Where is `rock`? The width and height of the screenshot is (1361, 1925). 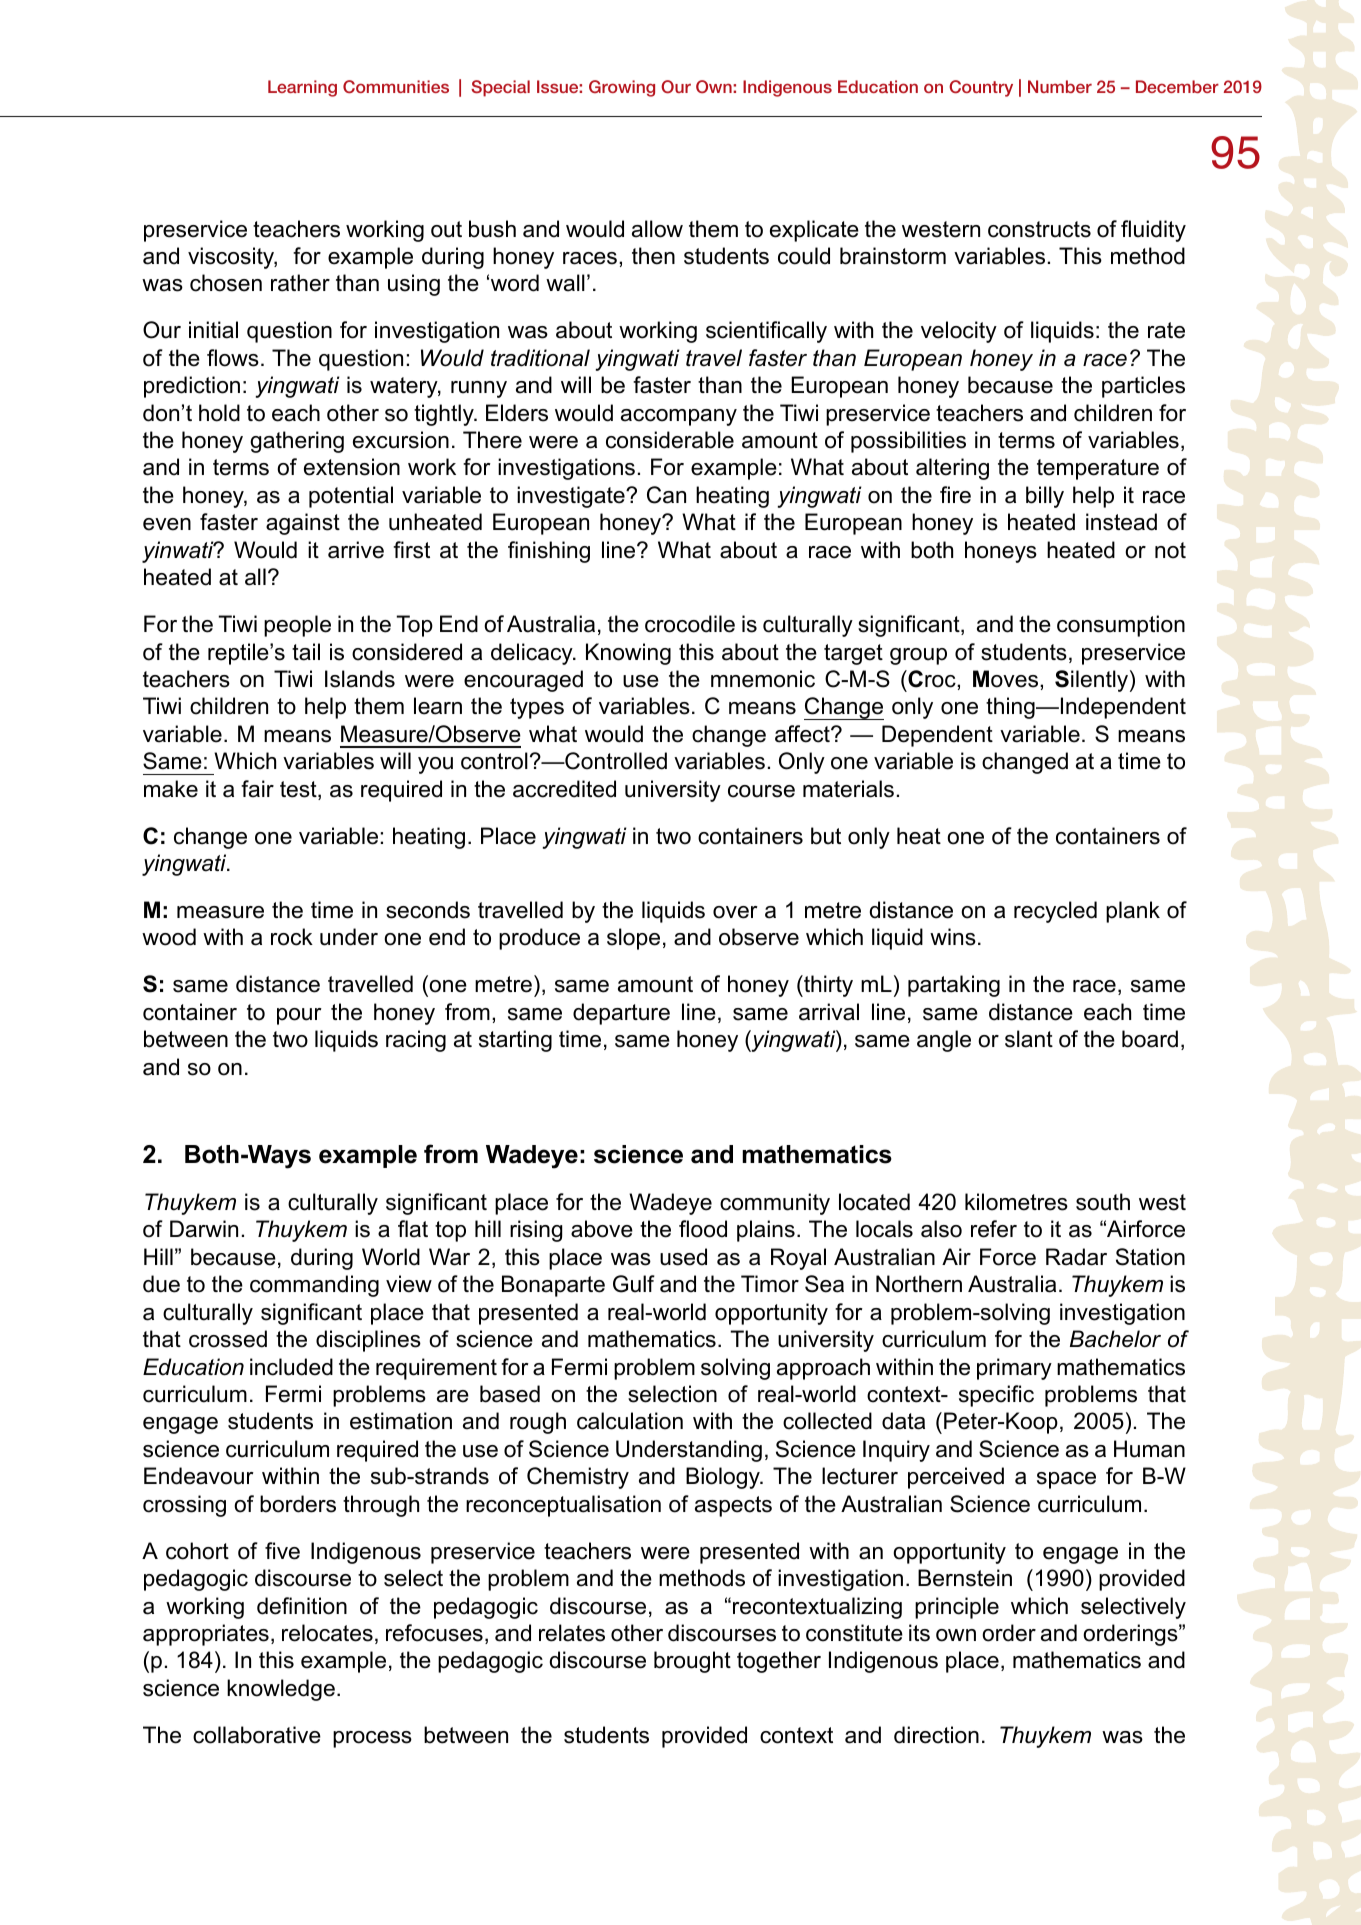 rock is located at coordinates (292, 937).
